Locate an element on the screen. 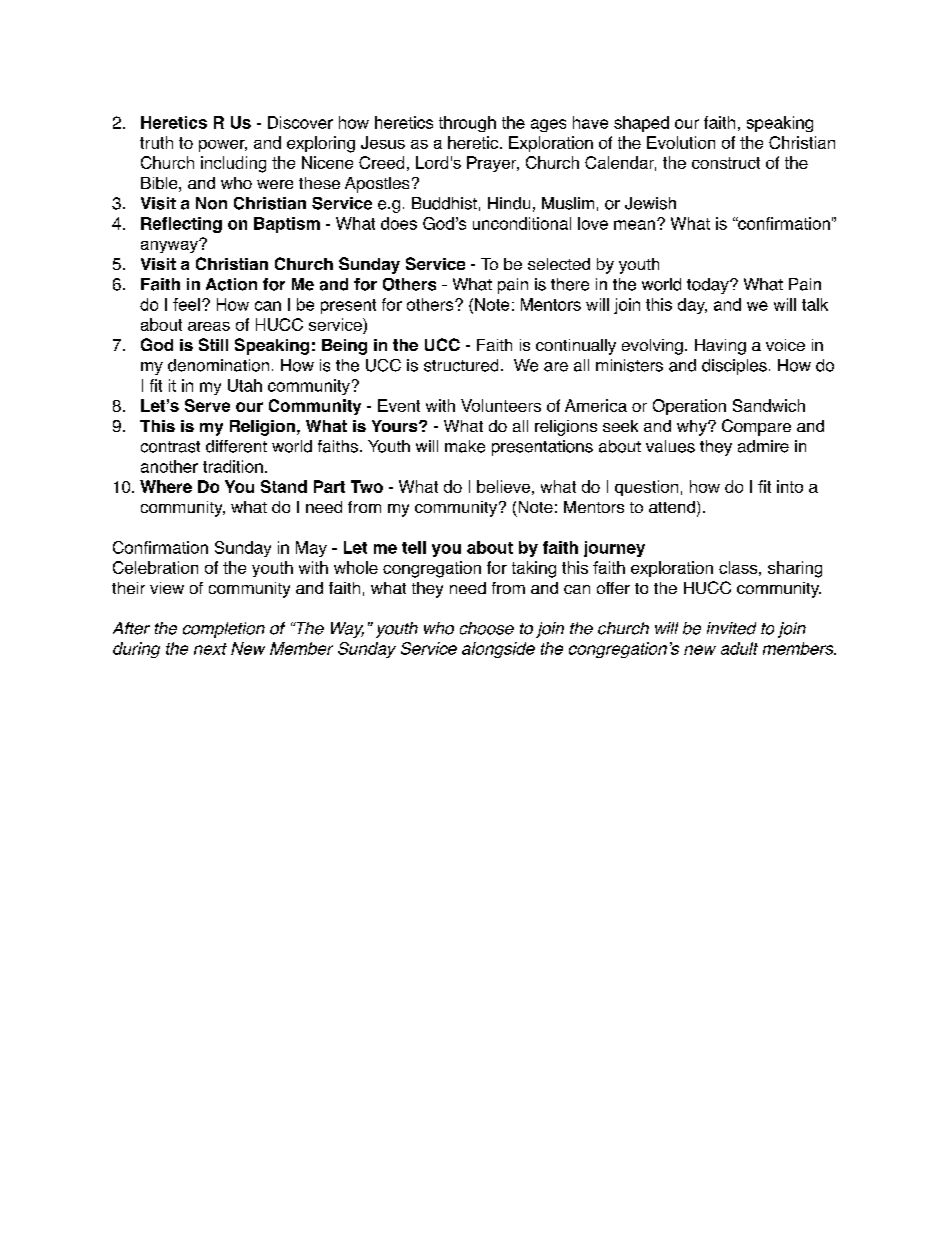 The width and height of the screenshot is (952, 1233). Where is located at coordinates (166, 486).
